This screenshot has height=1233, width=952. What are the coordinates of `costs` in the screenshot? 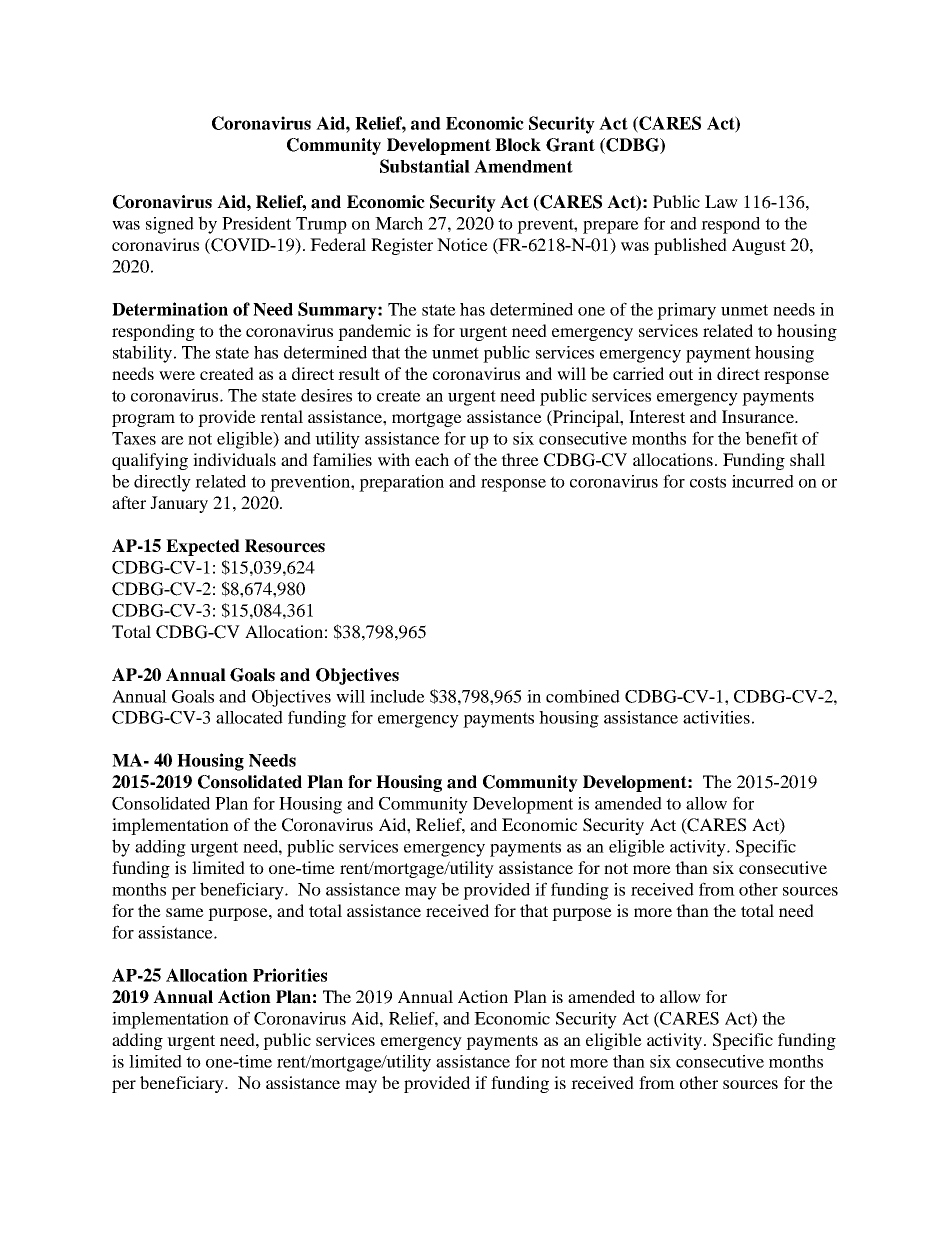 It's located at (708, 482).
